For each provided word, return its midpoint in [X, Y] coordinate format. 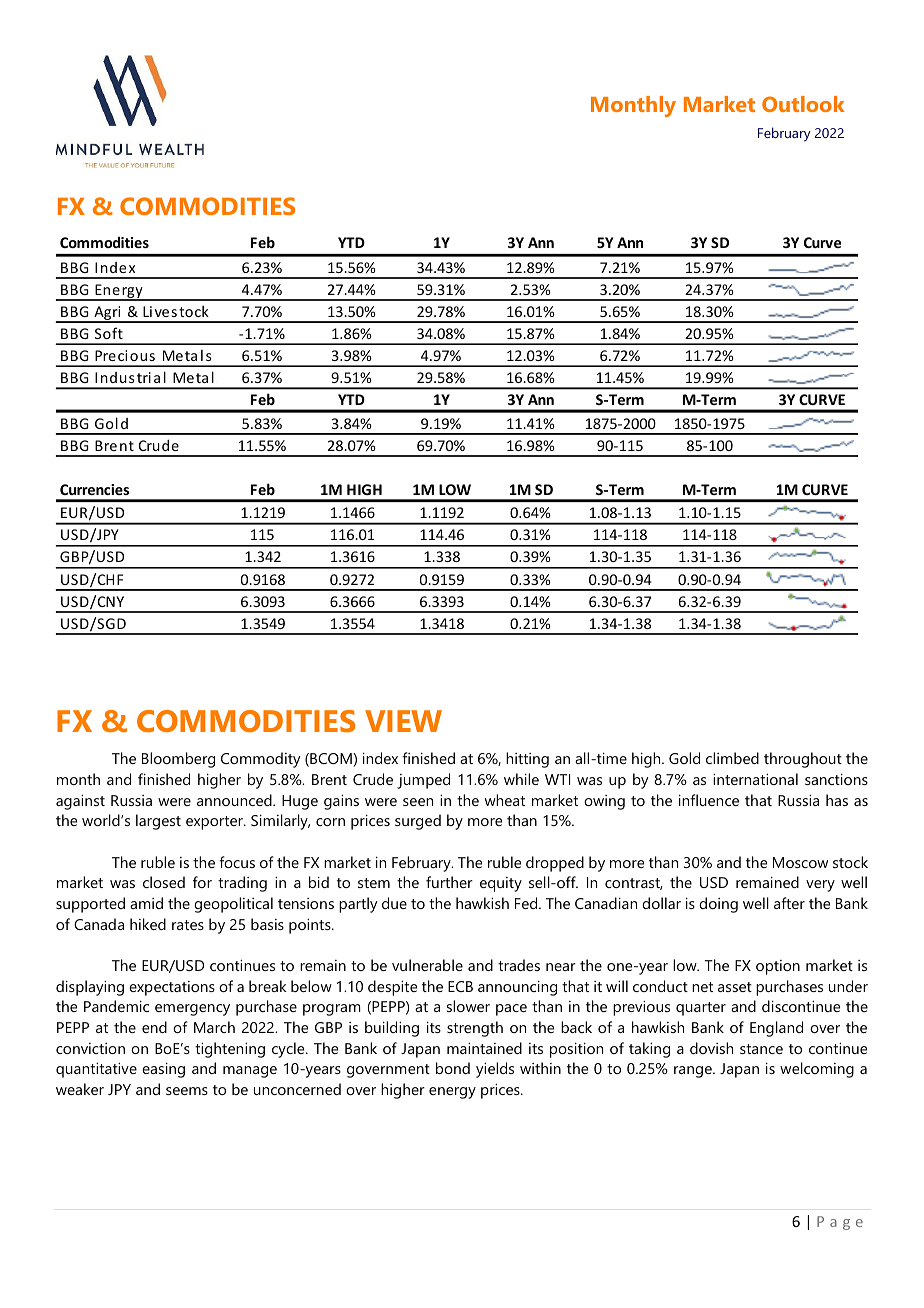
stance [761, 1049]
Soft [109, 333]
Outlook [803, 104]
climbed [732, 758]
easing [163, 1070]
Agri [107, 314]
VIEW [403, 721]
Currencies [94, 489]
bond [453, 1068]
